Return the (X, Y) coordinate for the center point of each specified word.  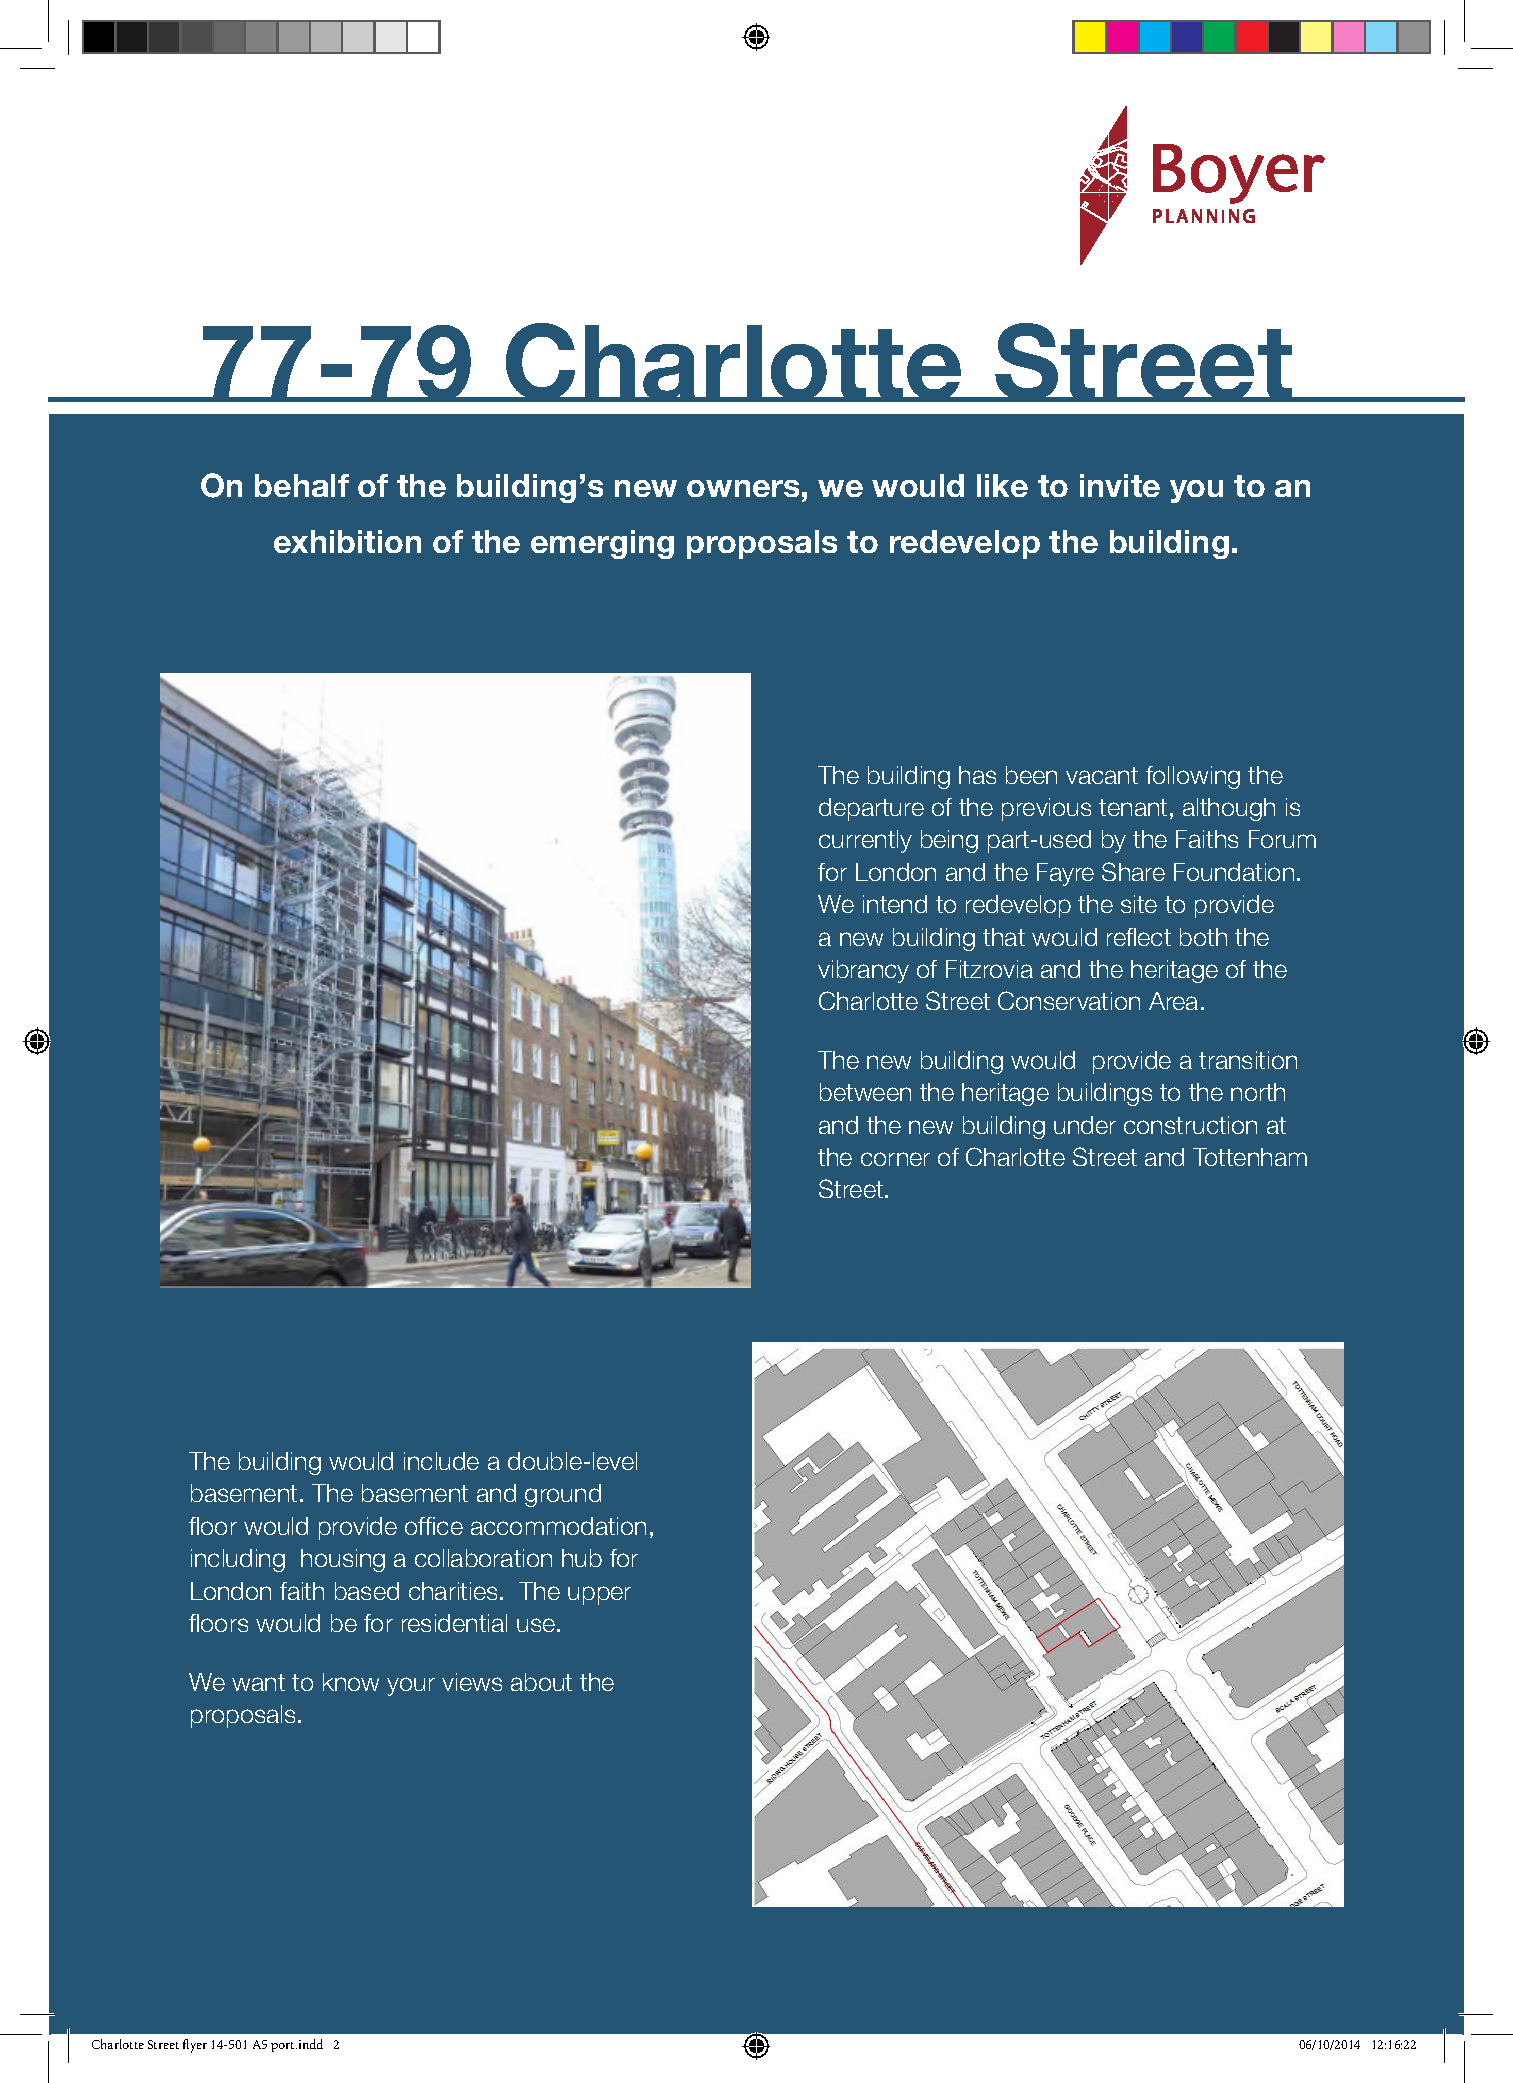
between (865, 1092)
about (541, 1682)
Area (1173, 1001)
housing (343, 1560)
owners (743, 488)
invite (1120, 485)
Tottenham (1250, 1157)
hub (582, 1558)
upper (599, 1595)
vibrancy (863, 971)
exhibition (347, 541)
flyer (195, 2046)
